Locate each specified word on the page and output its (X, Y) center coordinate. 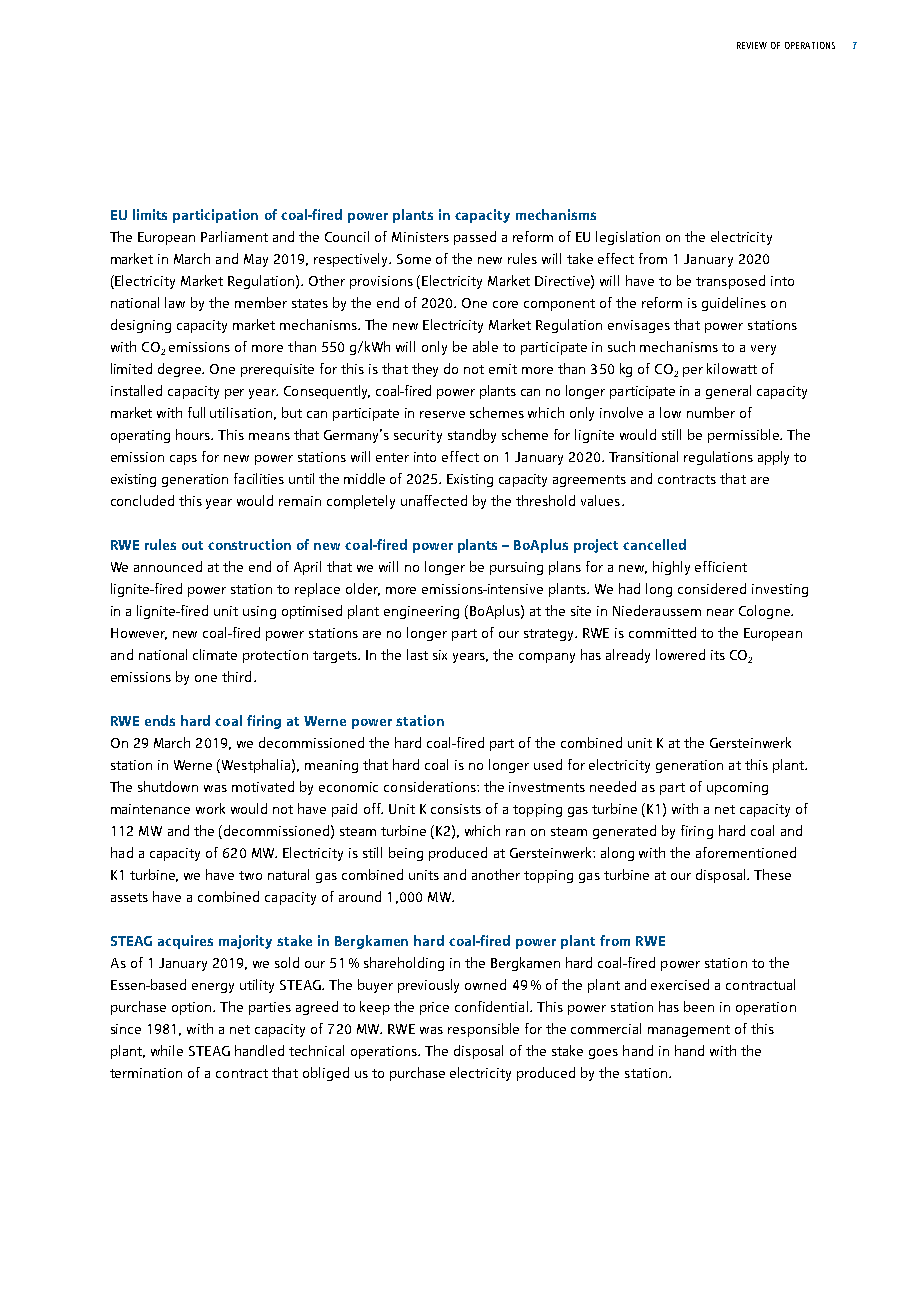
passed (475, 238)
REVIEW (752, 45)
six (440, 655)
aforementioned (746, 852)
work (210, 808)
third (236, 676)
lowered (680, 654)
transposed (730, 282)
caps (183, 460)
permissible (744, 436)
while (167, 1050)
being (406, 854)
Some (414, 259)
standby (472, 436)
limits (150, 214)
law (175, 302)
